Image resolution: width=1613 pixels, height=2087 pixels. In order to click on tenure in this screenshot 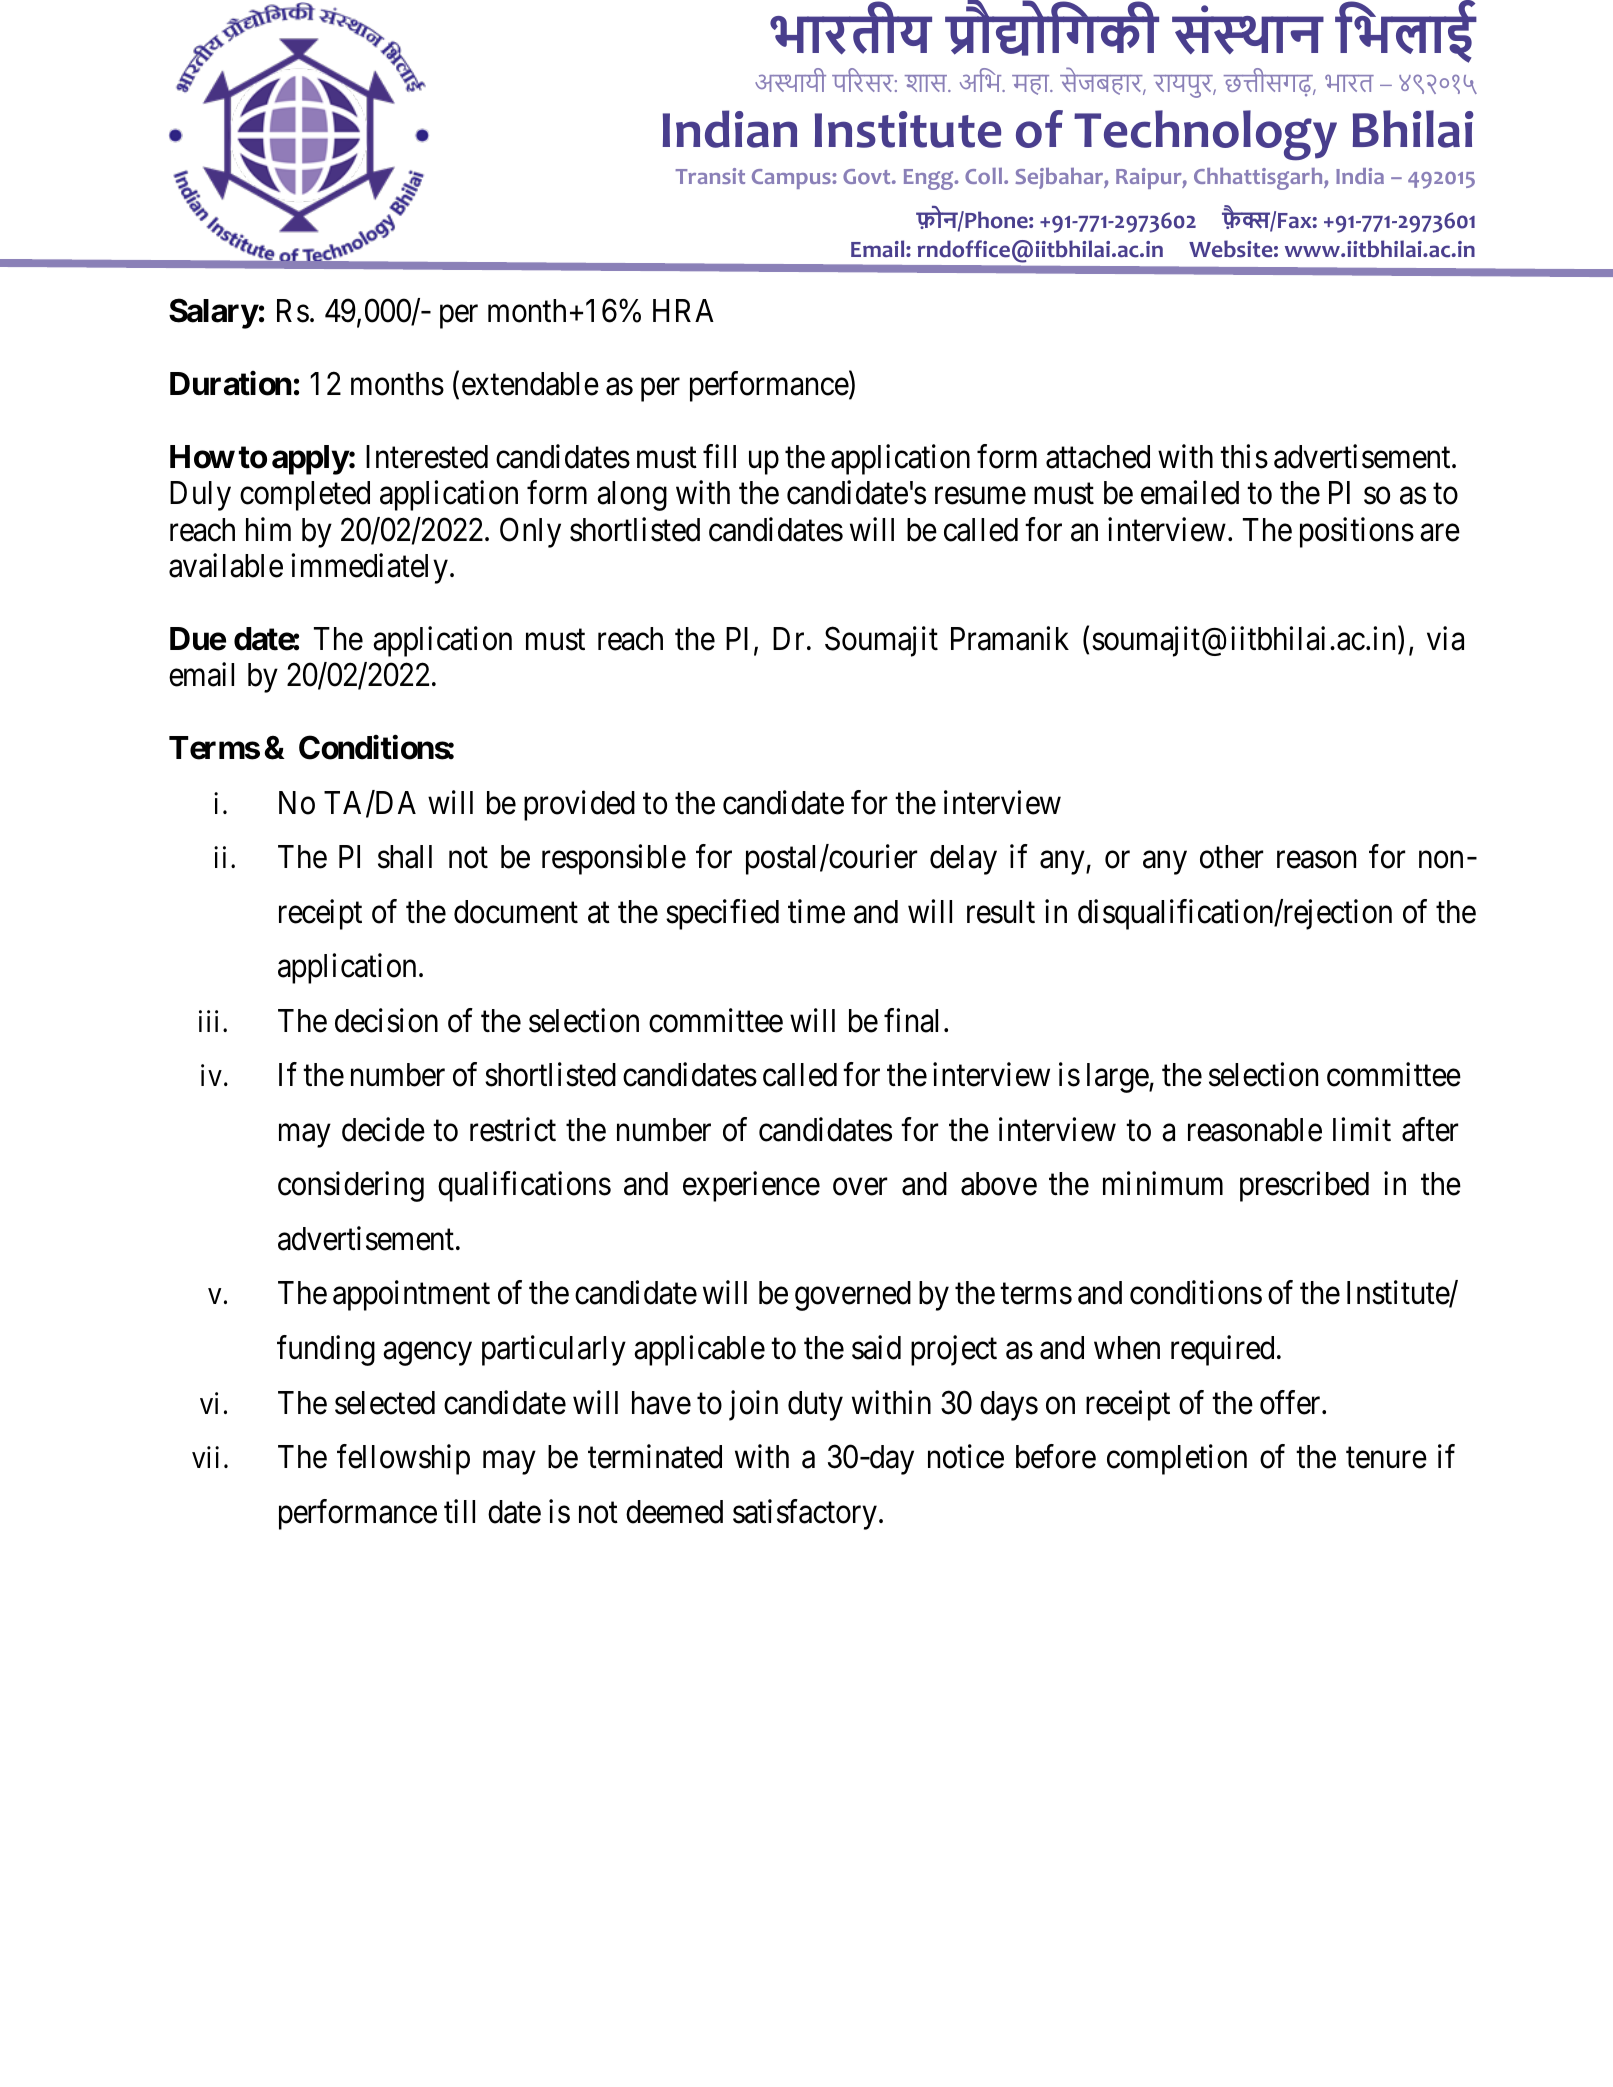, I will do `click(1386, 1458)`.
